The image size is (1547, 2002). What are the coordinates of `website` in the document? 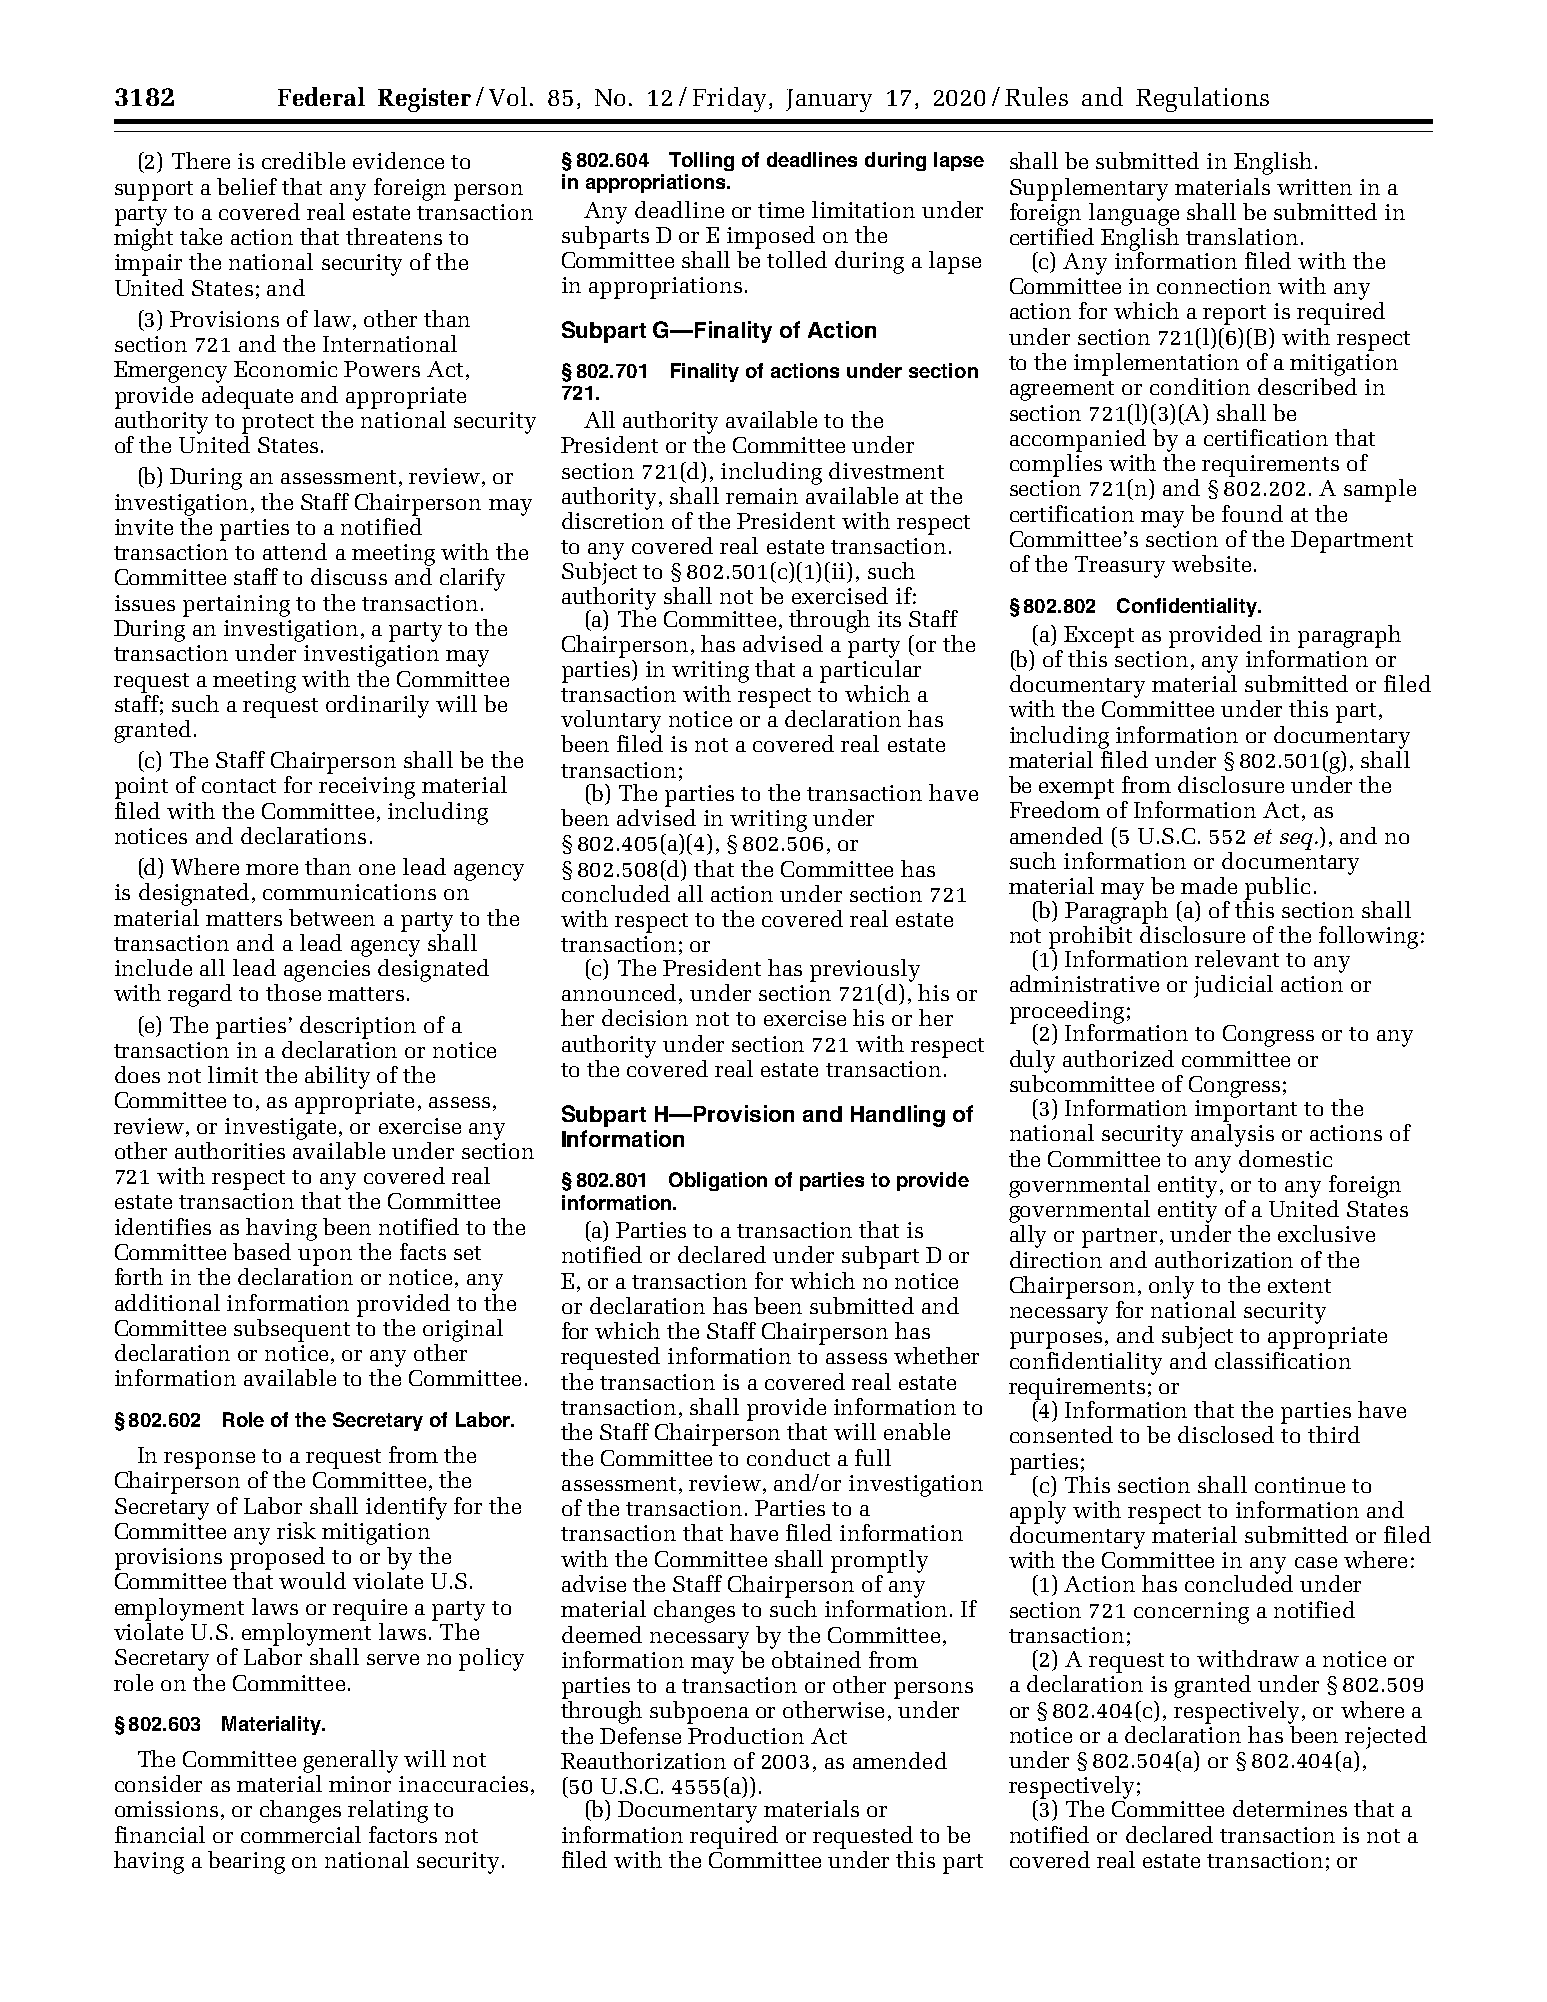 It's located at (1211, 563).
